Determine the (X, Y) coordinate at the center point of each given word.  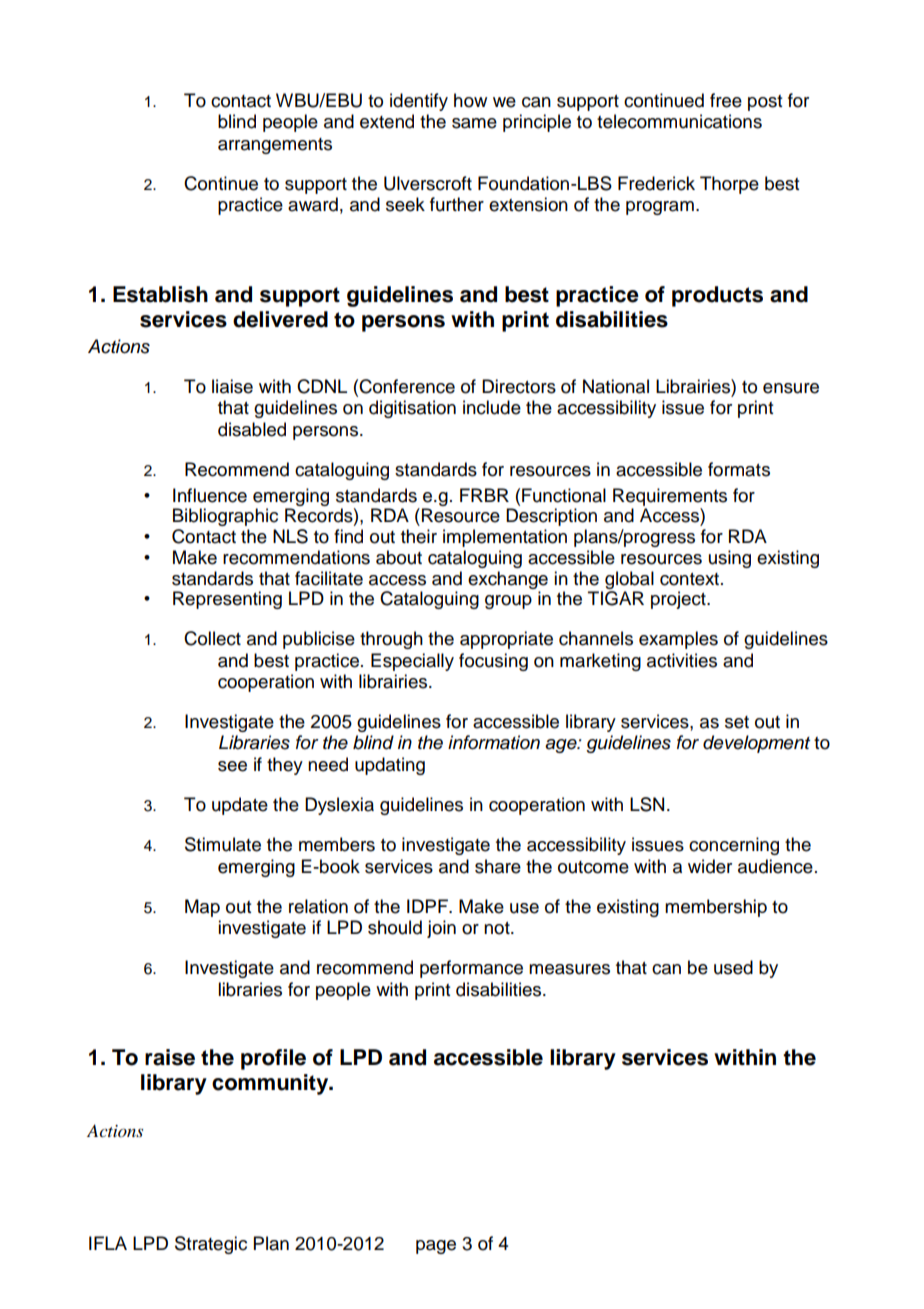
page (436, 1247)
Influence (210, 495)
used (733, 967)
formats (739, 469)
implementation (505, 538)
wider (710, 866)
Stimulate (223, 844)
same (474, 123)
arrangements (275, 146)
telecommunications (679, 121)
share (498, 866)
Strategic (211, 1245)
